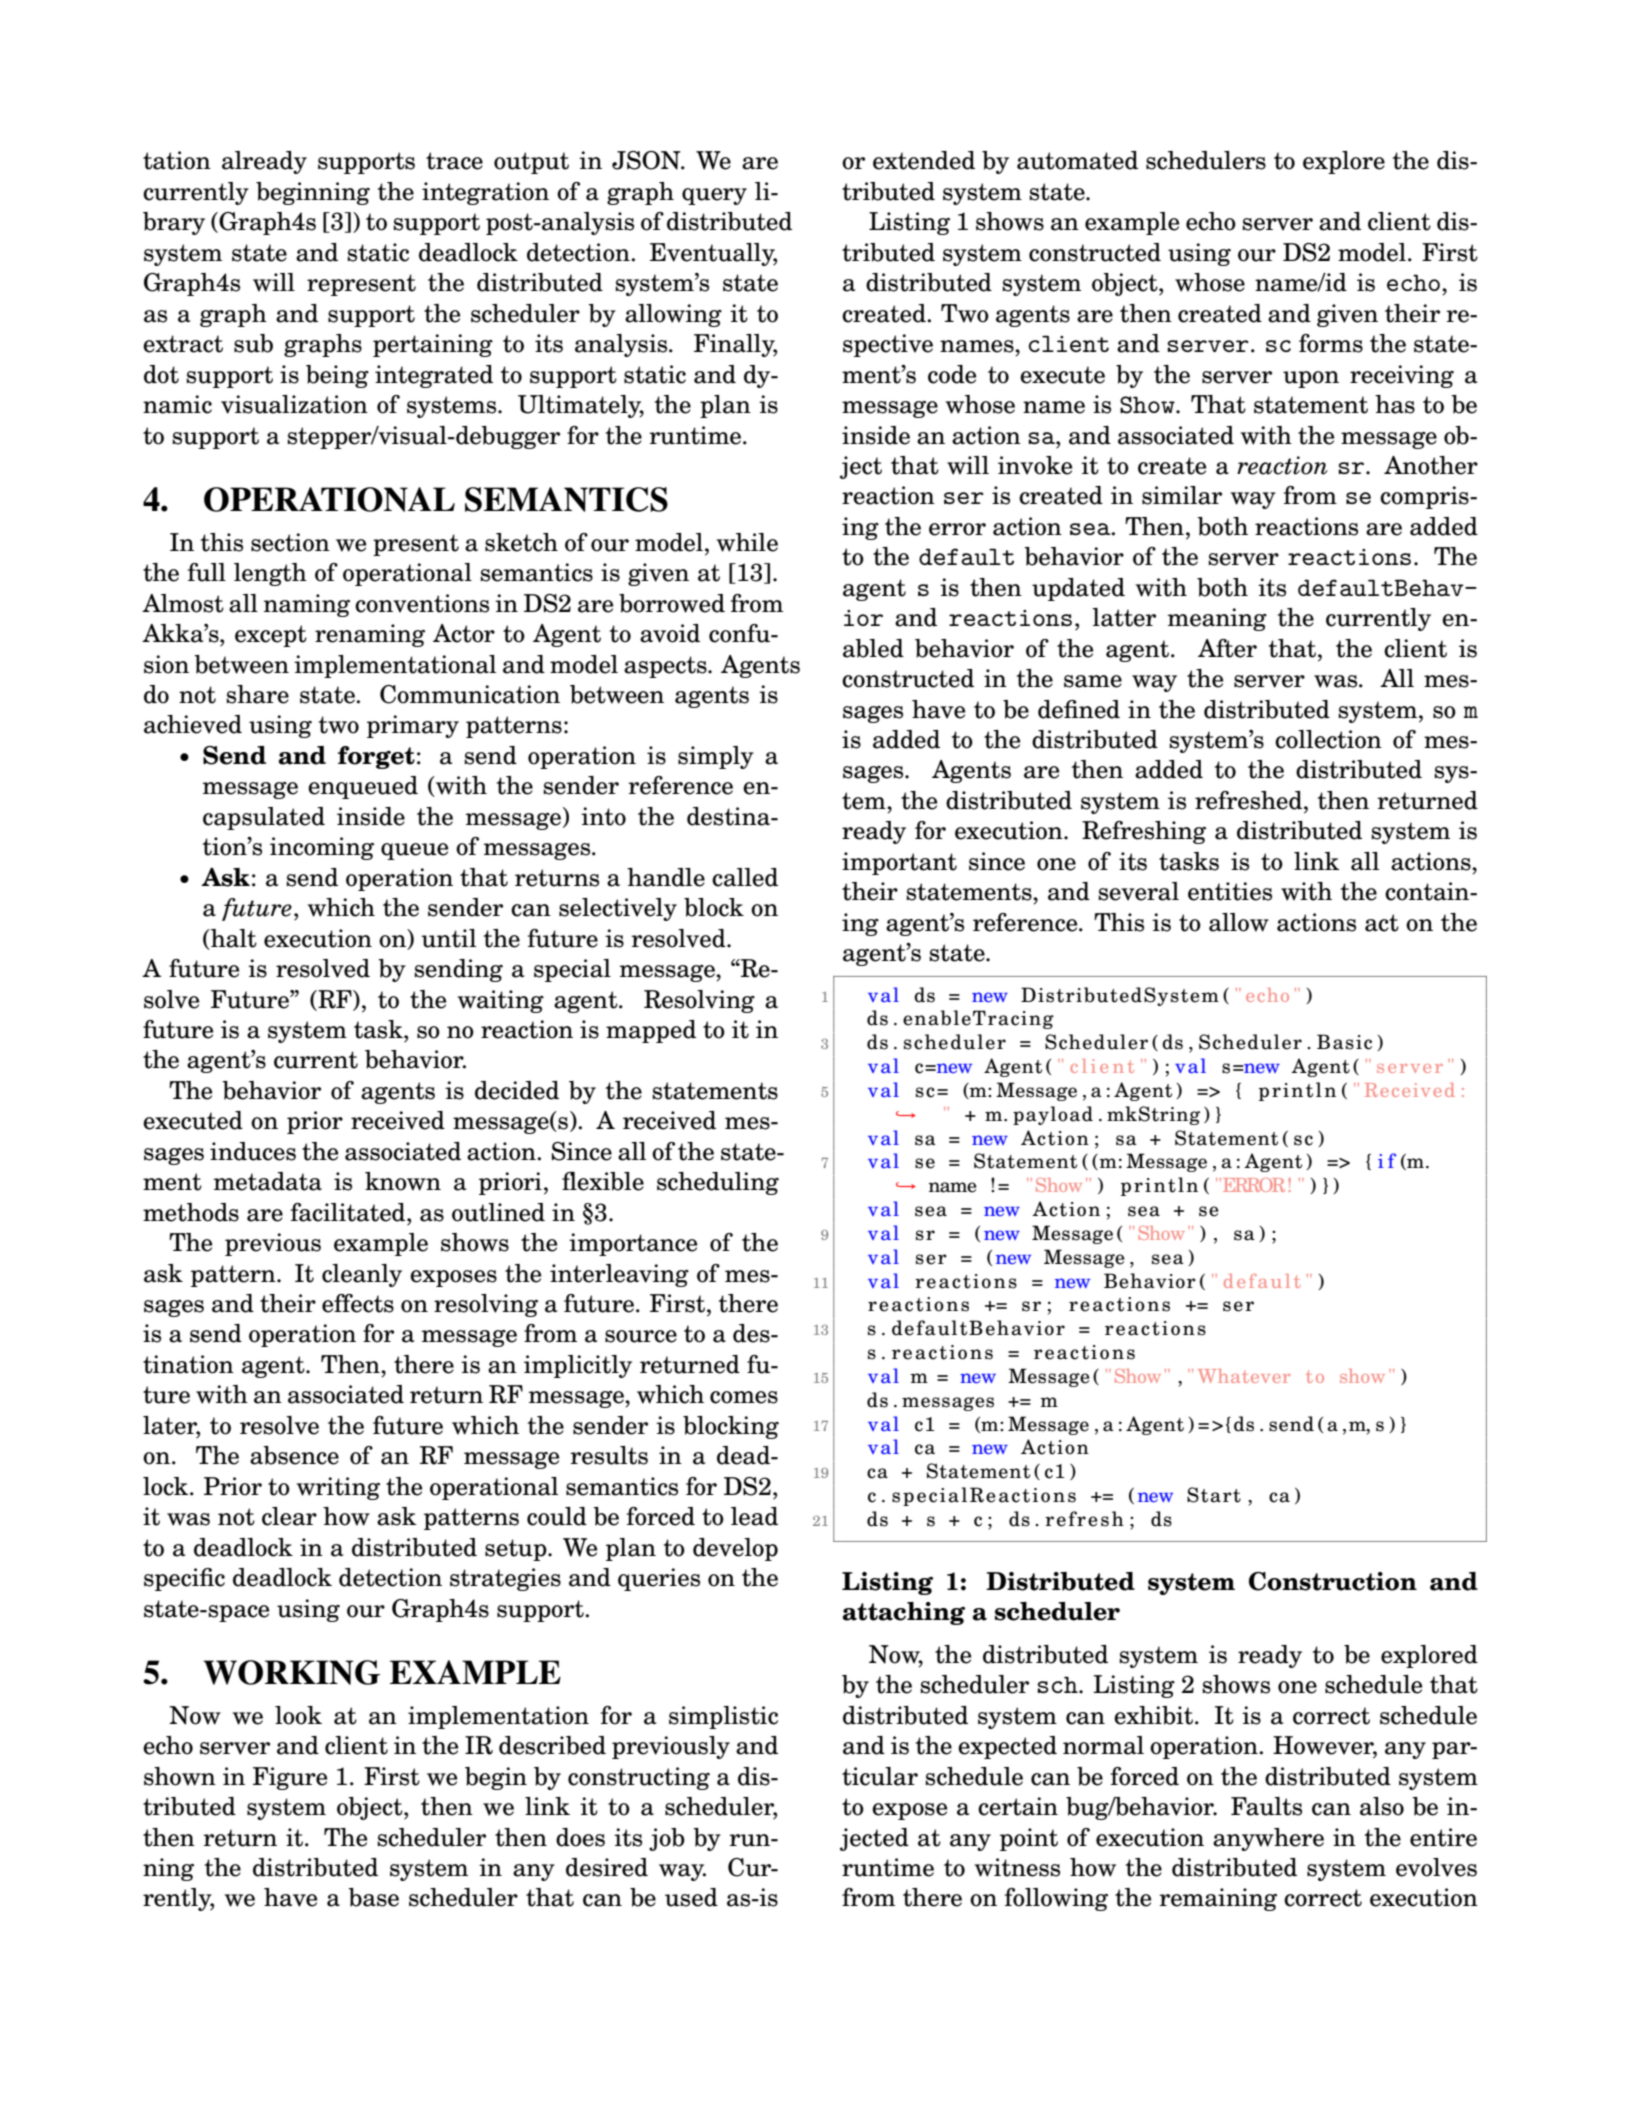 The width and height of the screenshot is (1627, 2105). I want to click on mapped, so click(651, 1031).
